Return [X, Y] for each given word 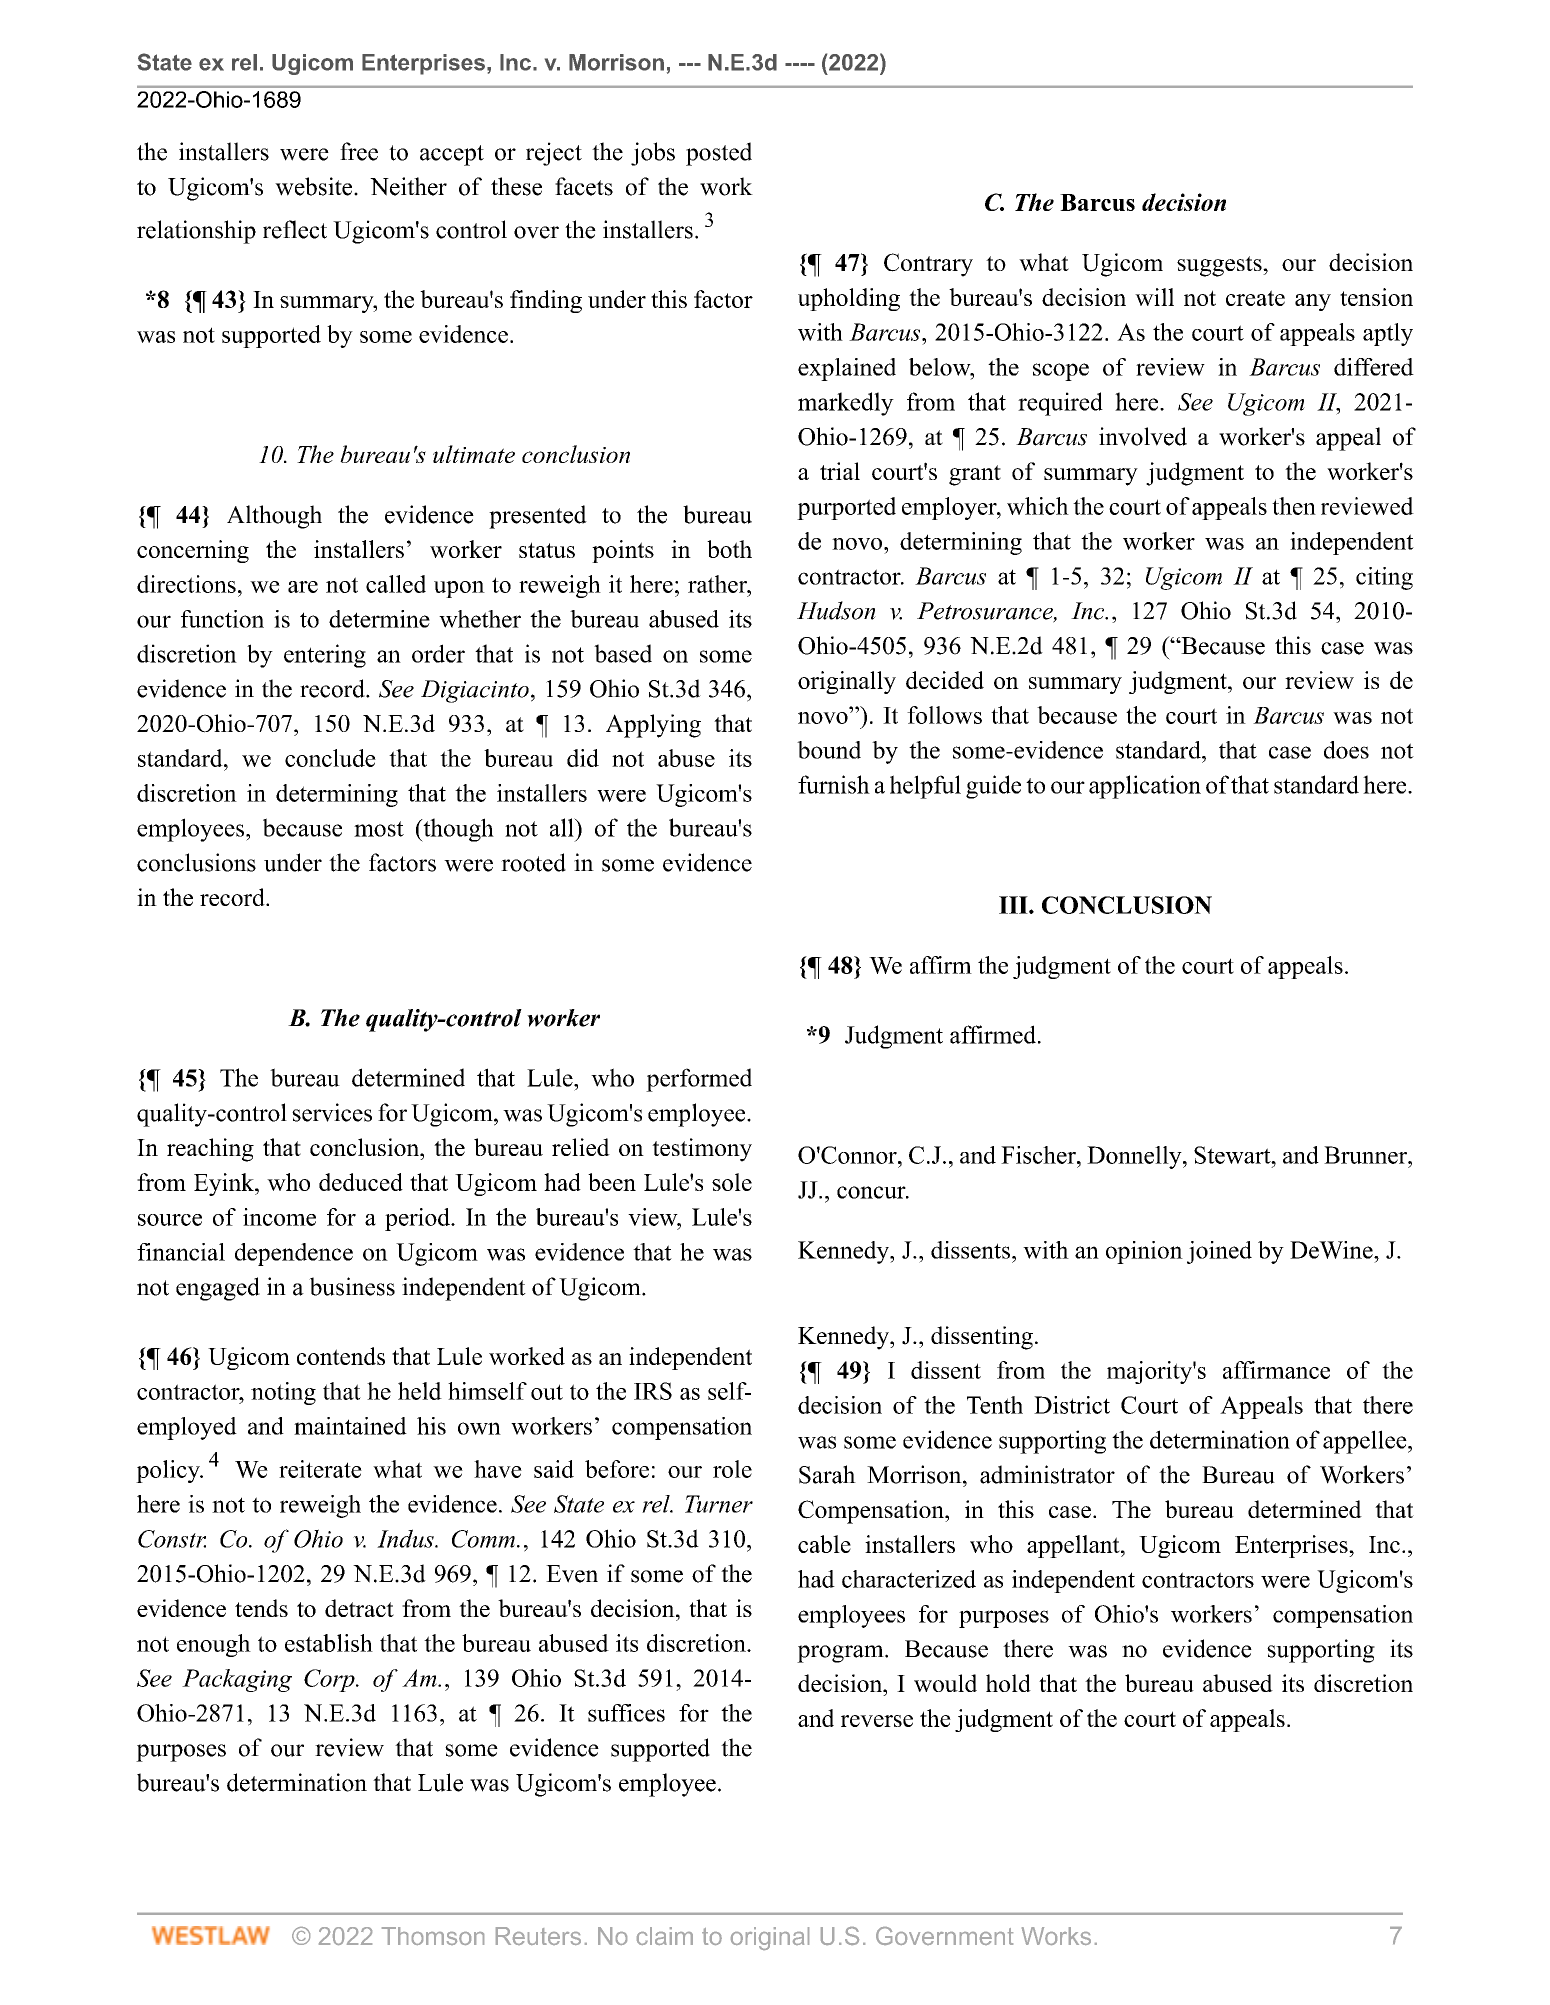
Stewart [1233, 1155]
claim [665, 1936]
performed [699, 1080]
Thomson [433, 1936]
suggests [1220, 266]
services [332, 1112]
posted [719, 154]
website [315, 186]
